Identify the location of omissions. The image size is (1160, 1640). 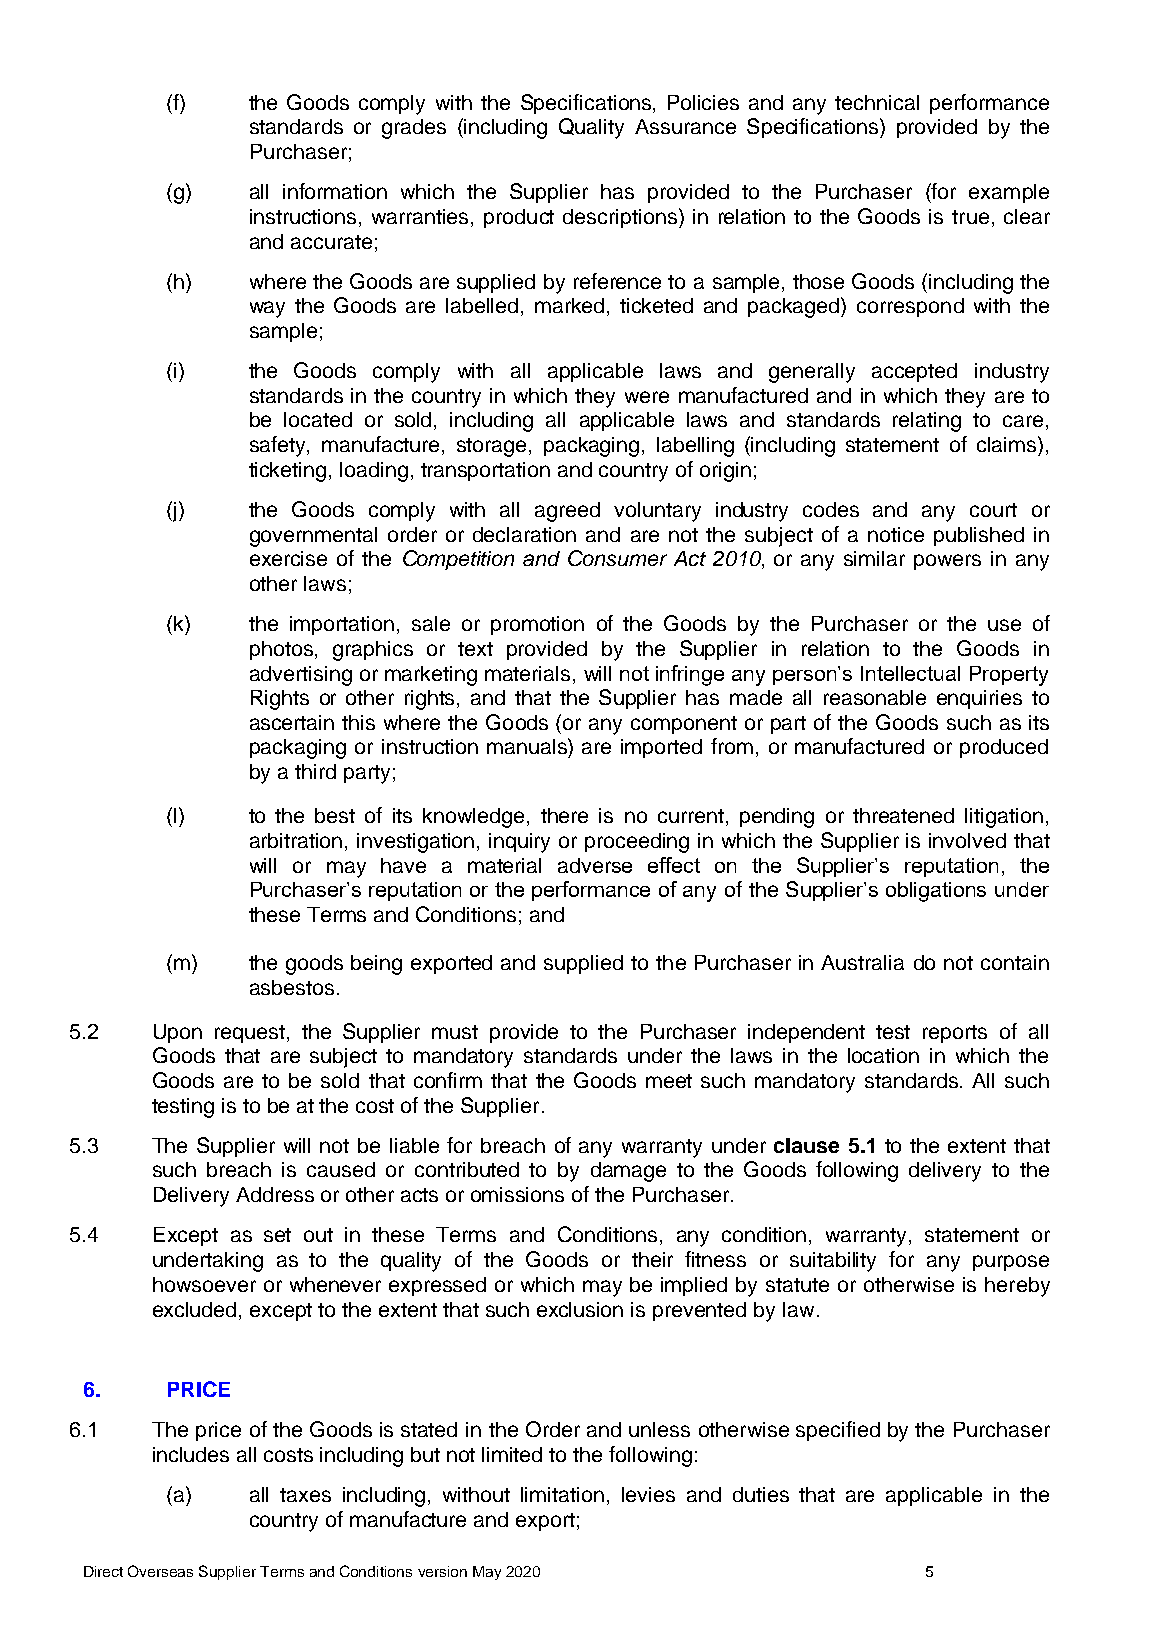
(517, 1194).
